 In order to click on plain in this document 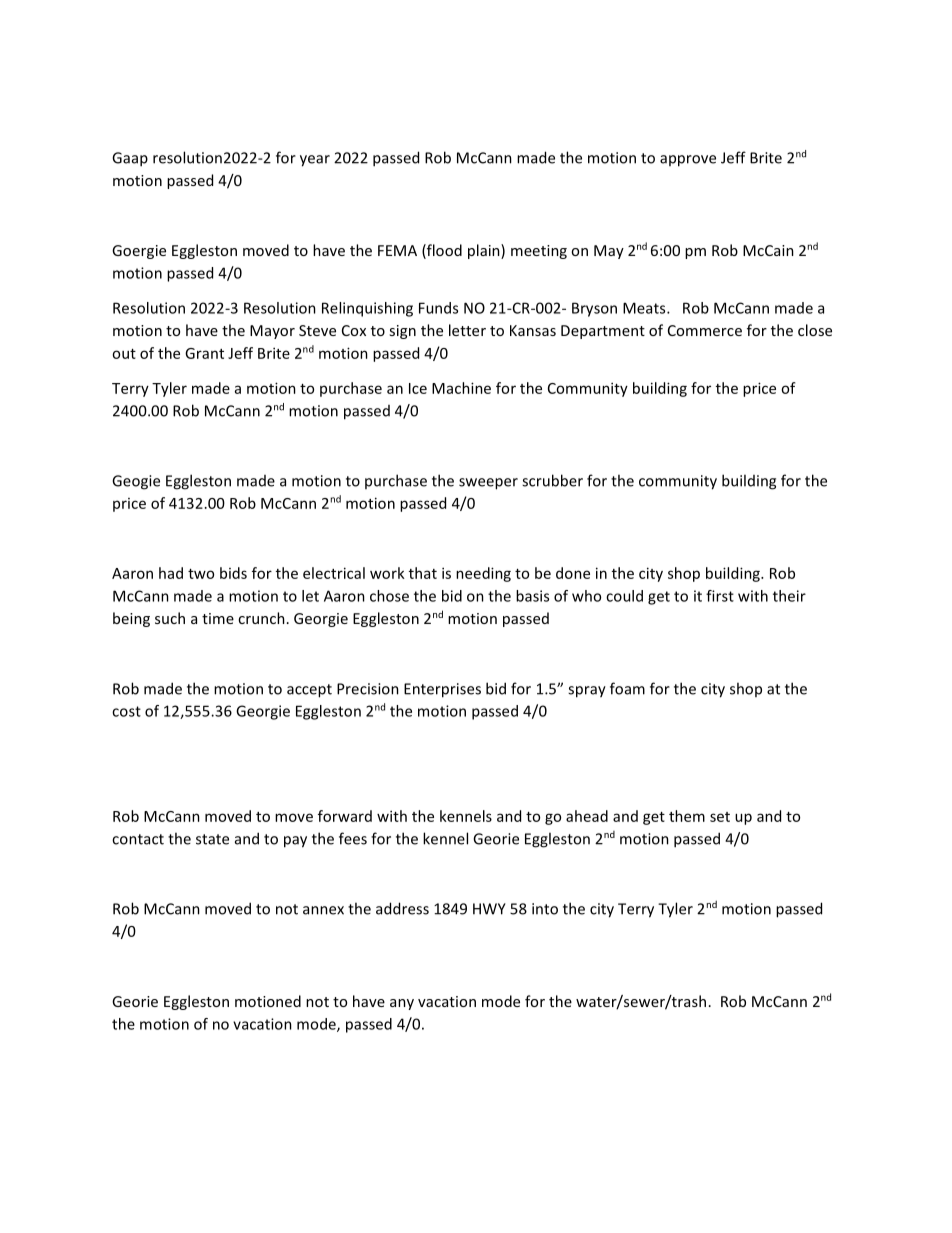, I will do `click(485, 251)`.
